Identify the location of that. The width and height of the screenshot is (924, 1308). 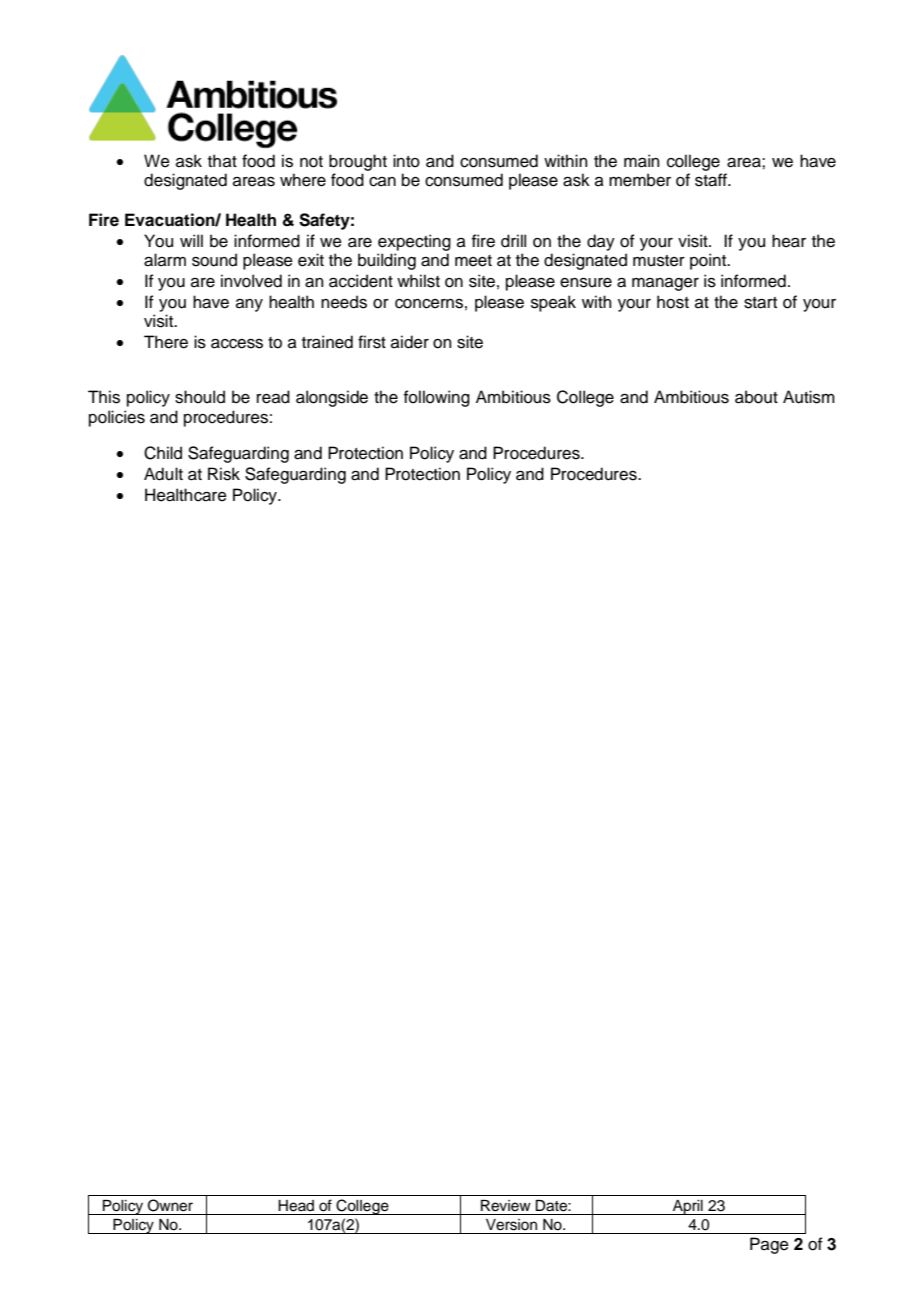
(222, 161).
